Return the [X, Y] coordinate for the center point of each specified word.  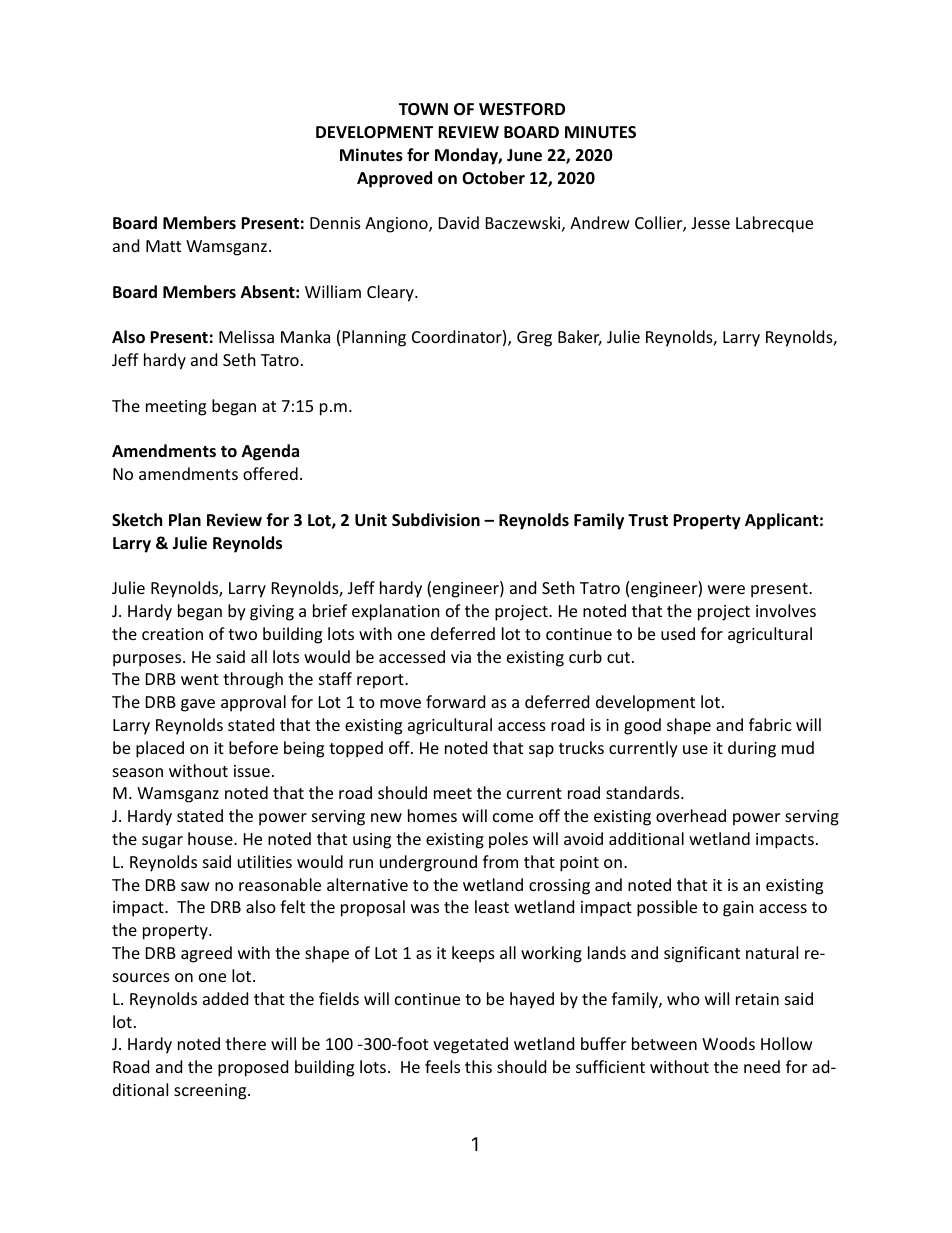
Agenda [270, 452]
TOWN [423, 109]
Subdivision [436, 520]
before [253, 747]
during [752, 749]
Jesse [710, 223]
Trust [648, 520]
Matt [163, 246]
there [246, 1043]
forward [455, 701]
